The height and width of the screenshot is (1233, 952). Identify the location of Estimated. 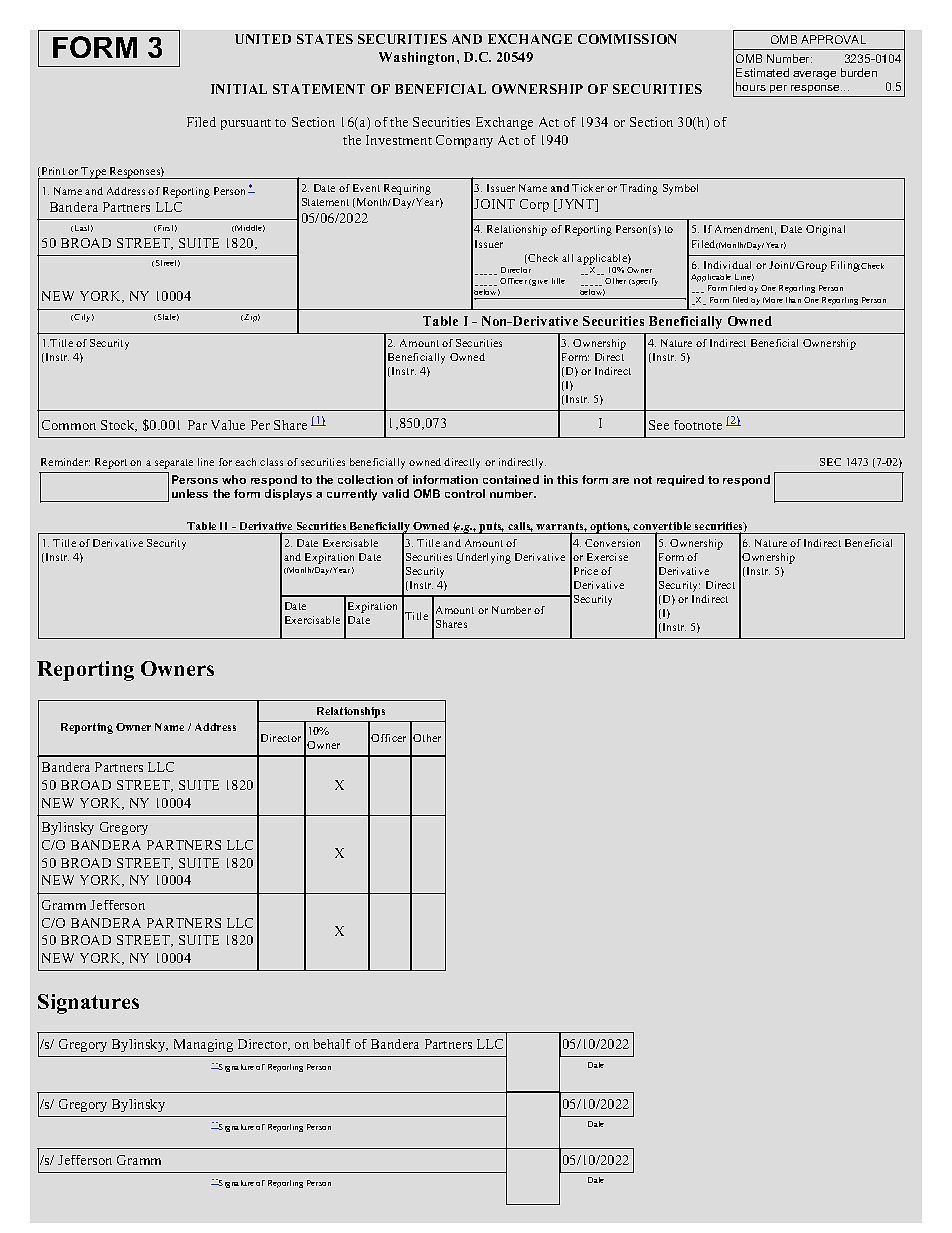
(762, 72).
